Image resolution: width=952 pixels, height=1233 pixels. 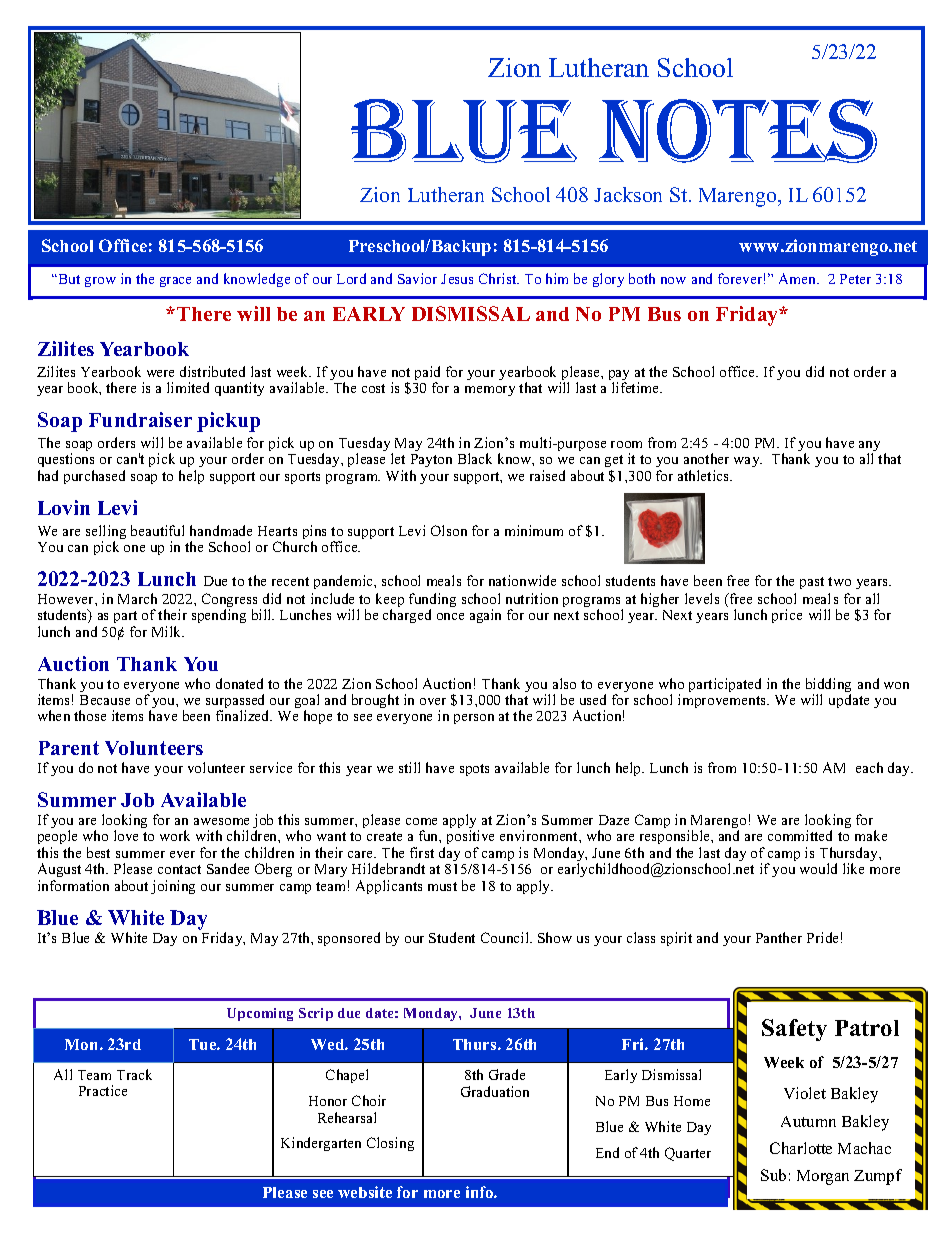 What do you see at coordinates (168, 631) in the document?
I see `Milk` at bounding box center [168, 631].
